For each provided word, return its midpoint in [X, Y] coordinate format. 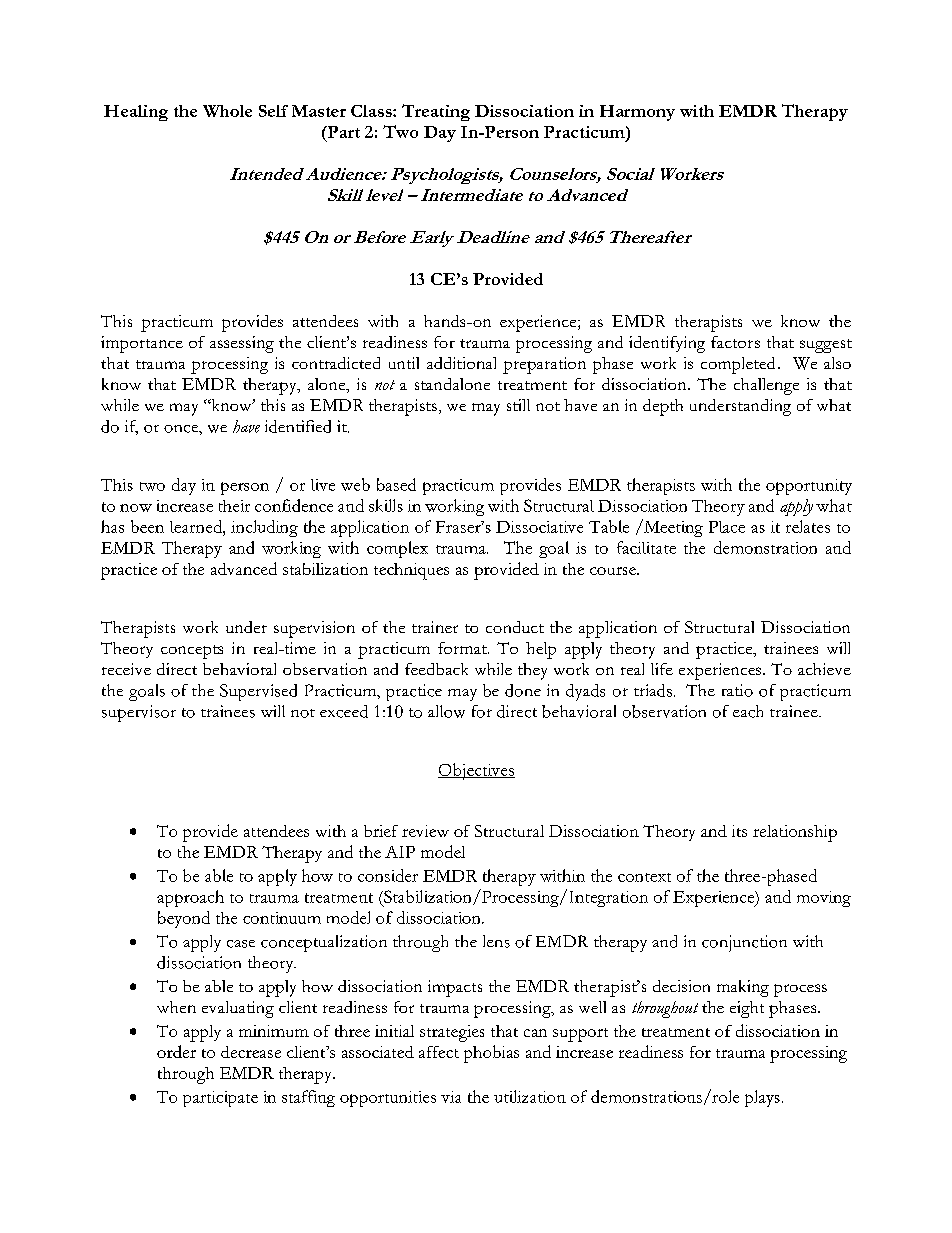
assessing [242, 344]
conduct [515, 627]
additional [461, 363]
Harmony [637, 113]
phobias [491, 1054]
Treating [436, 112]
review [425, 831]
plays [762, 1098]
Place [727, 527]
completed [738, 365]
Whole [227, 111]
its [739, 831]
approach [190, 898]
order [176, 1051]
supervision [314, 629]
